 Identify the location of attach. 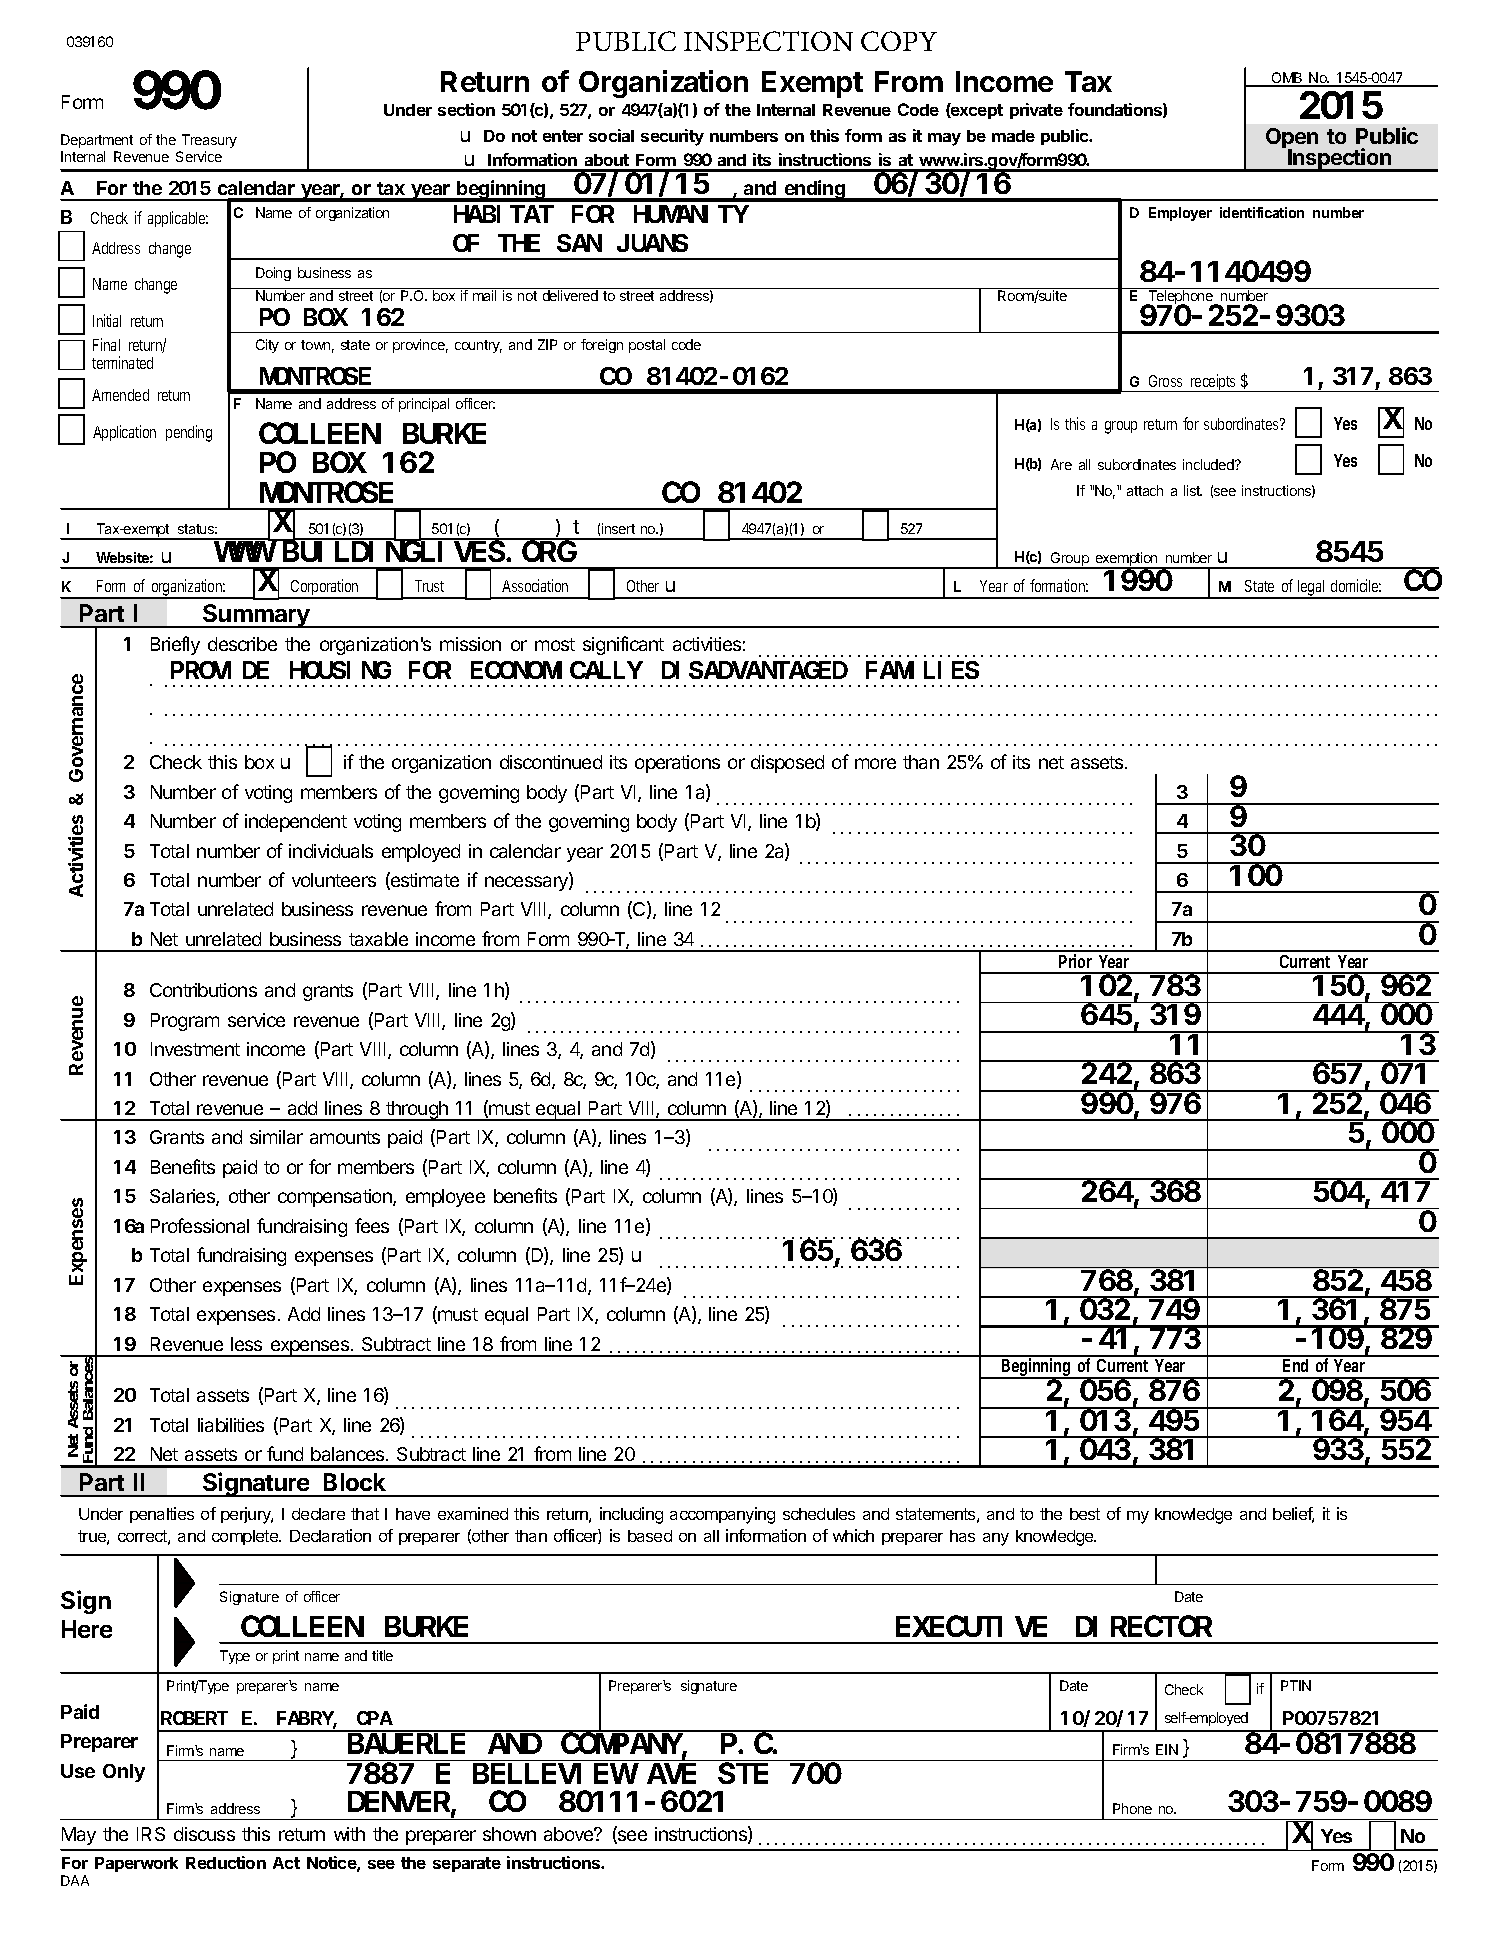
(1145, 490).
